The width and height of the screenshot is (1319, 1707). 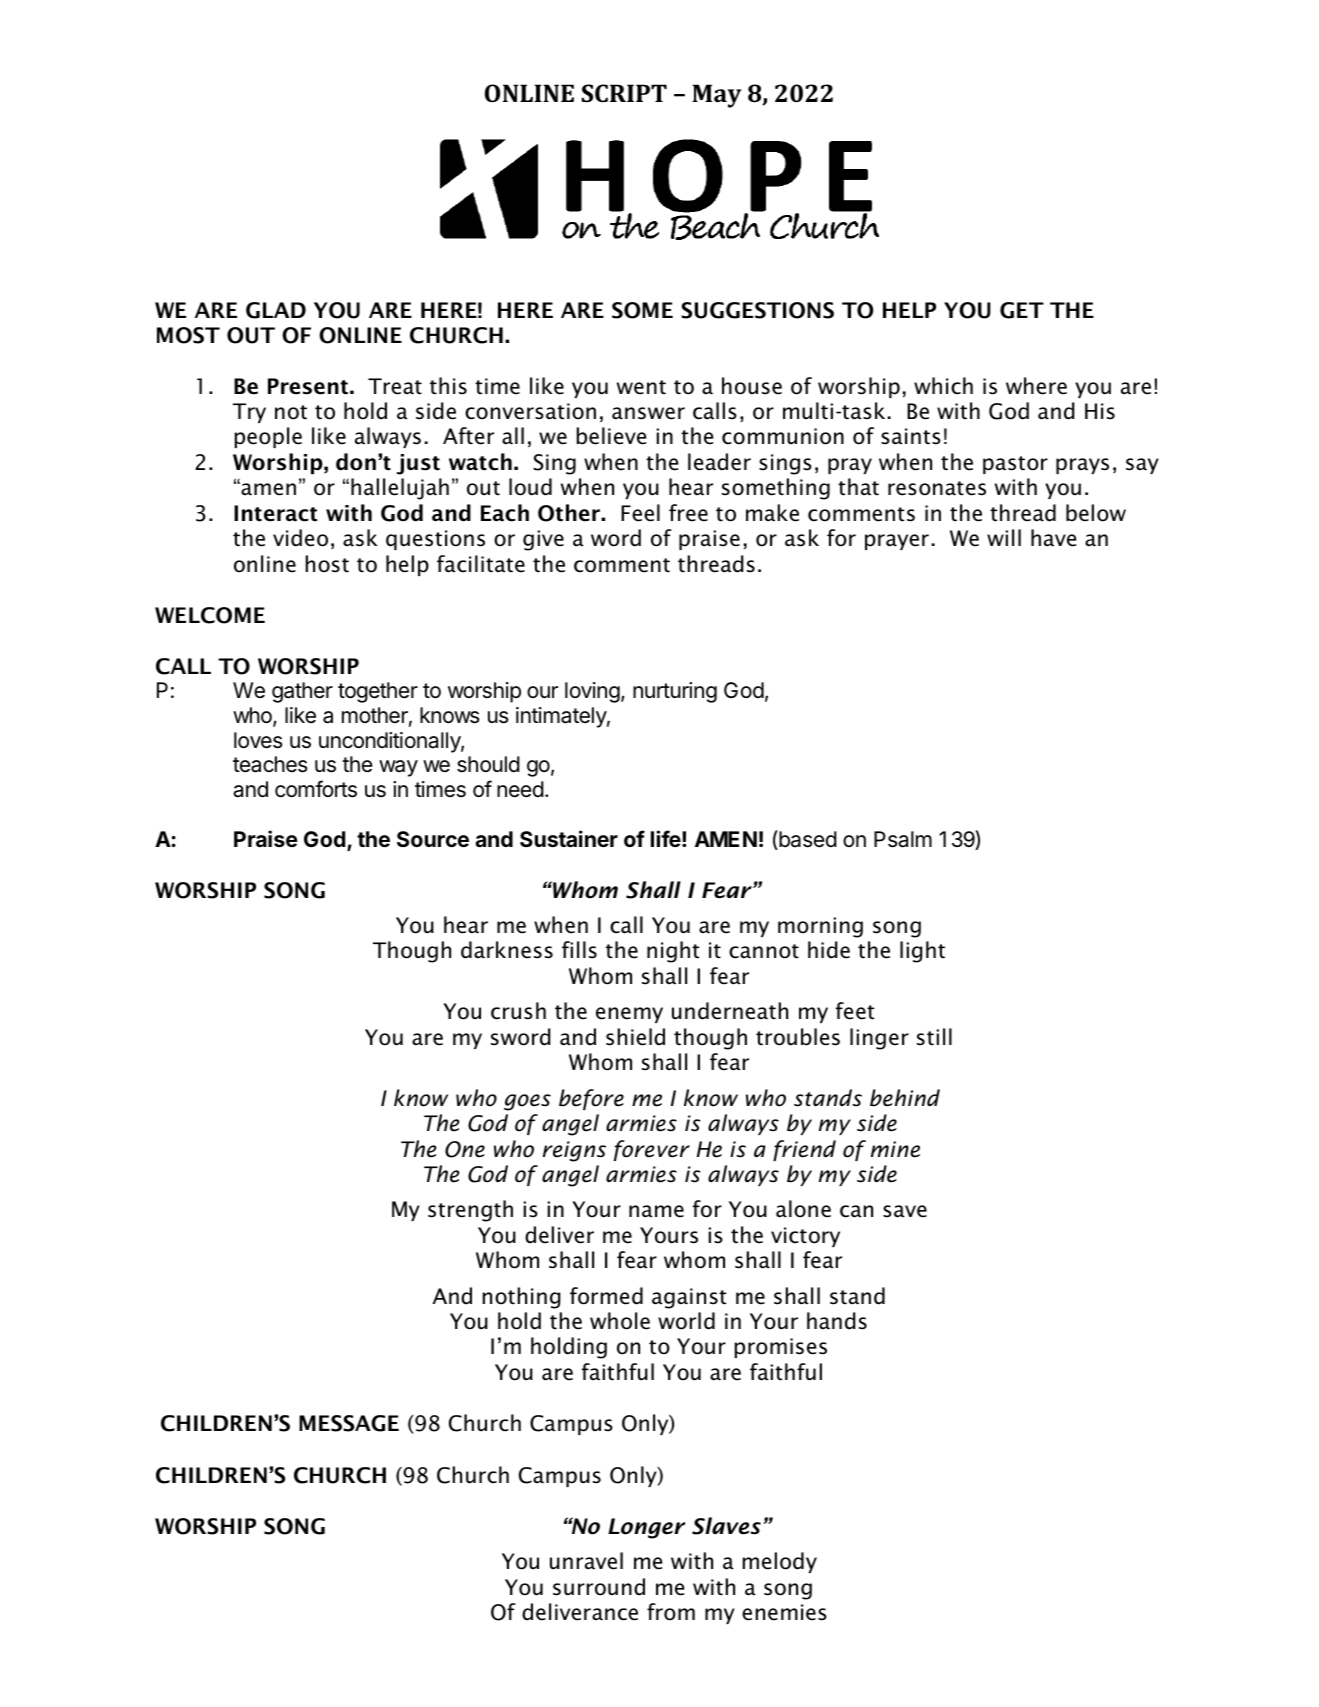 What do you see at coordinates (647, 1528) in the screenshot?
I see `Longer` at bounding box center [647, 1528].
